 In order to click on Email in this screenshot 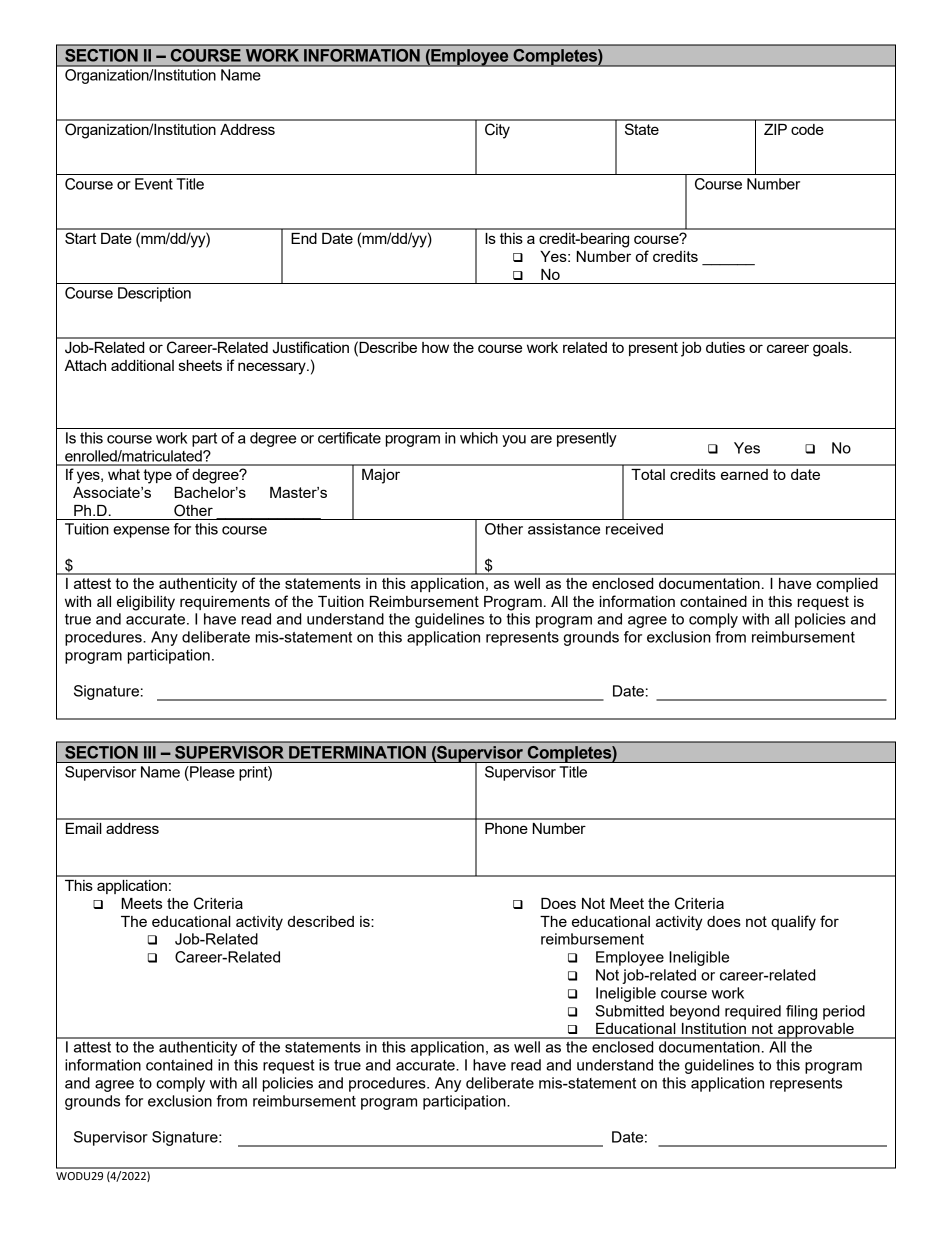, I will do `click(84, 828)`.
